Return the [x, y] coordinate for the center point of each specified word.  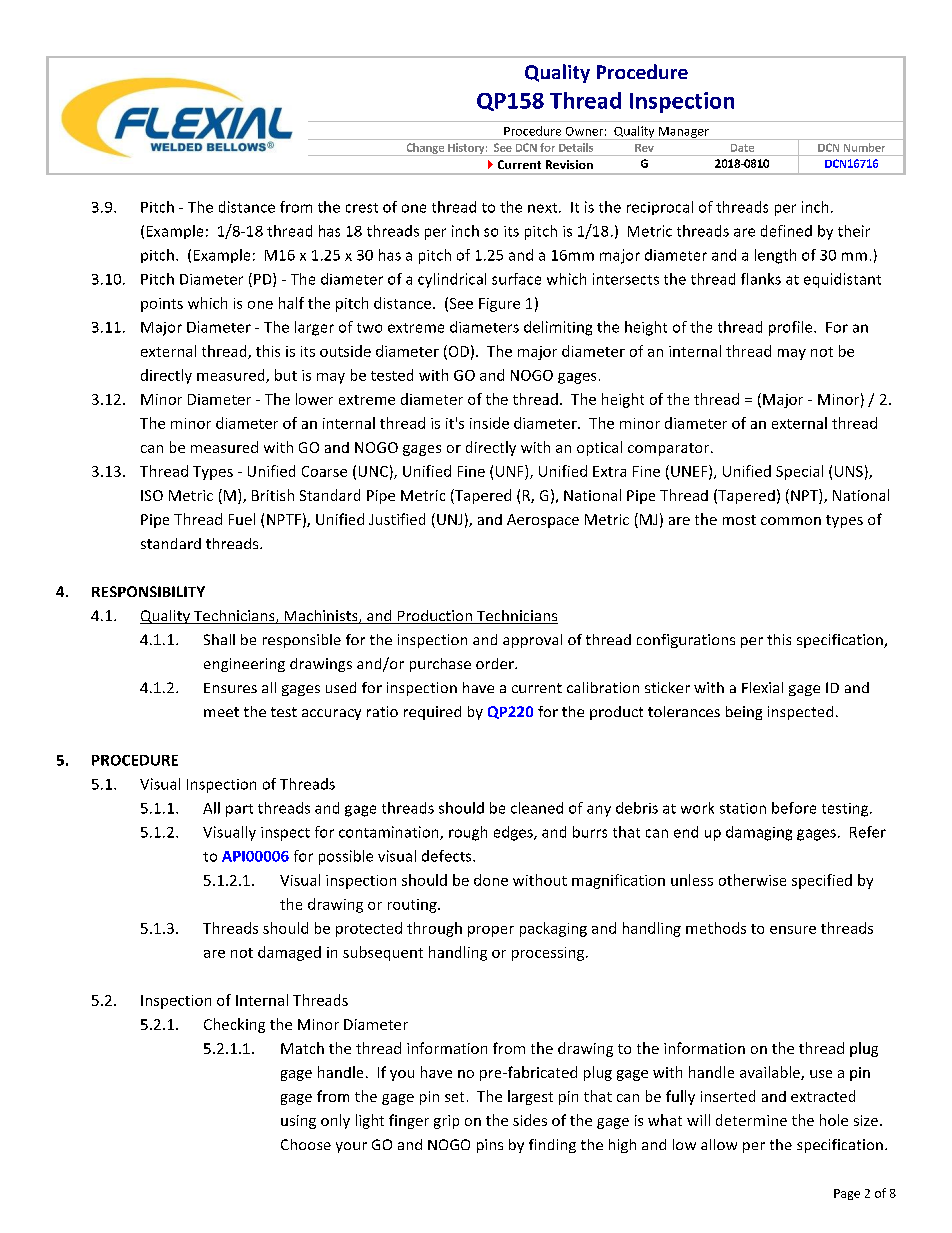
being [744, 713]
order [496, 663]
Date [742, 148]
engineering [244, 665]
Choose [306, 1144]
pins [490, 1146]
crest [362, 208]
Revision [569, 164]
